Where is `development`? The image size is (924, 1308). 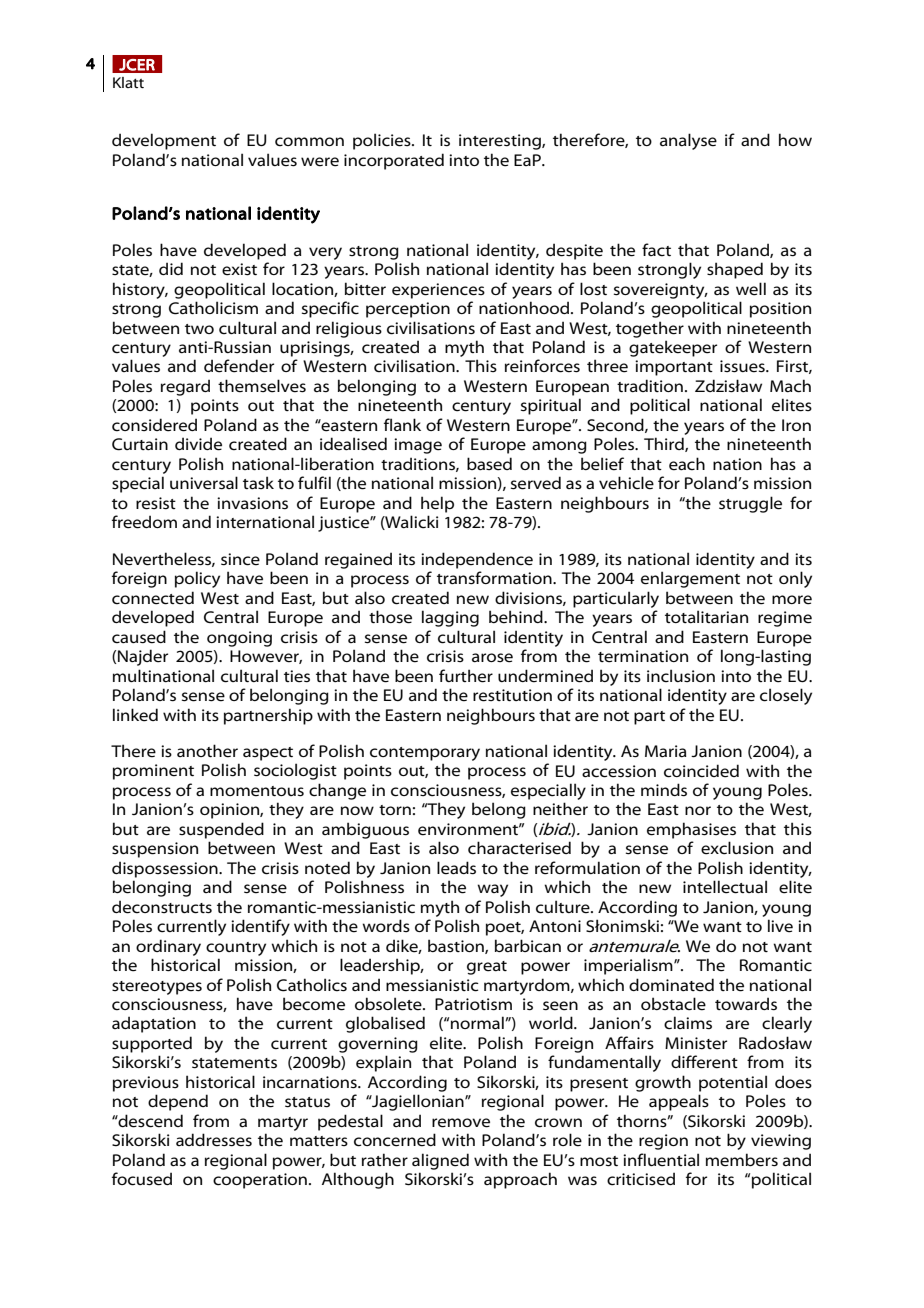
development is located at coordinates (164, 141).
